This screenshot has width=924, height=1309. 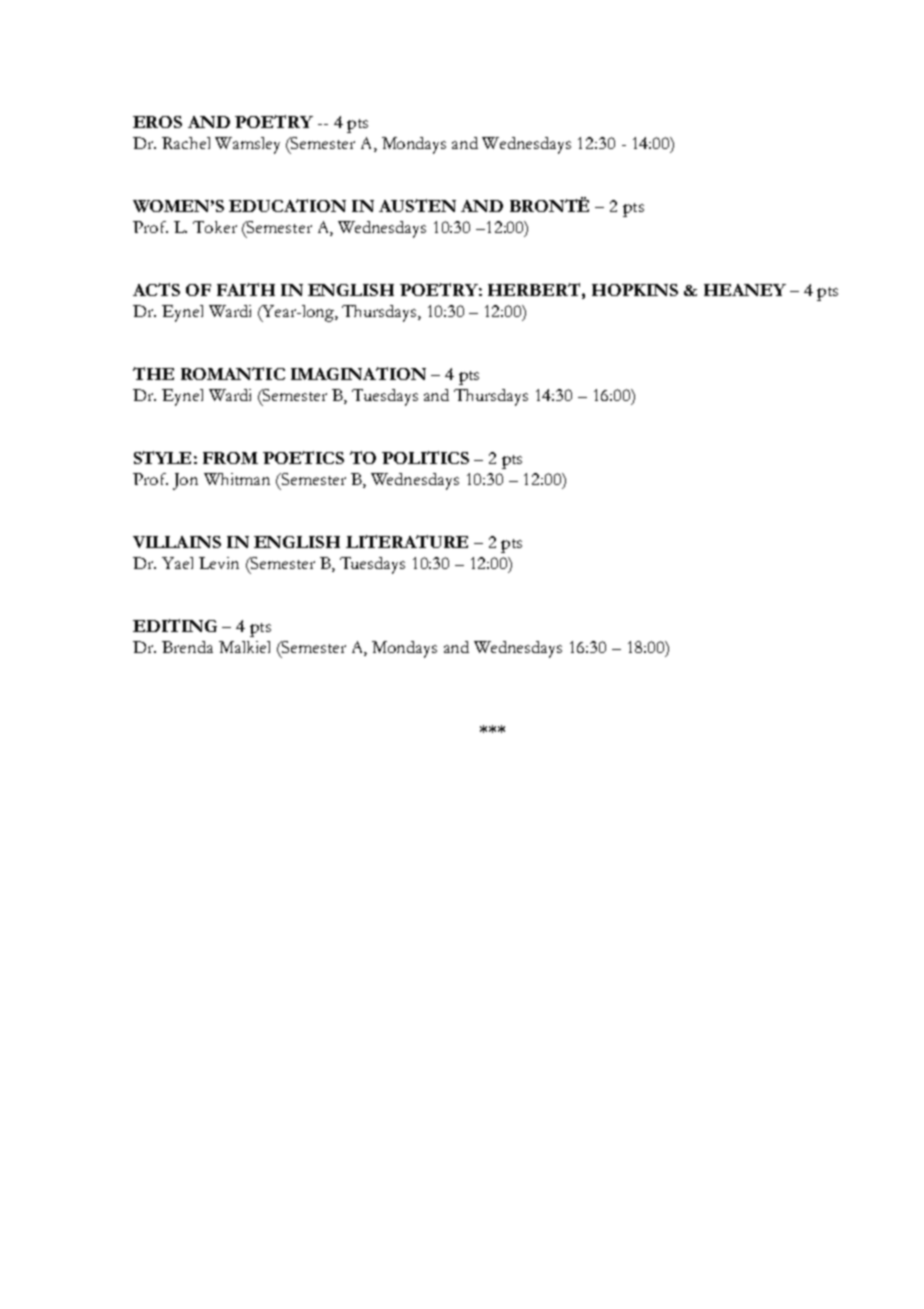 I want to click on POLITICS, so click(x=425, y=457).
